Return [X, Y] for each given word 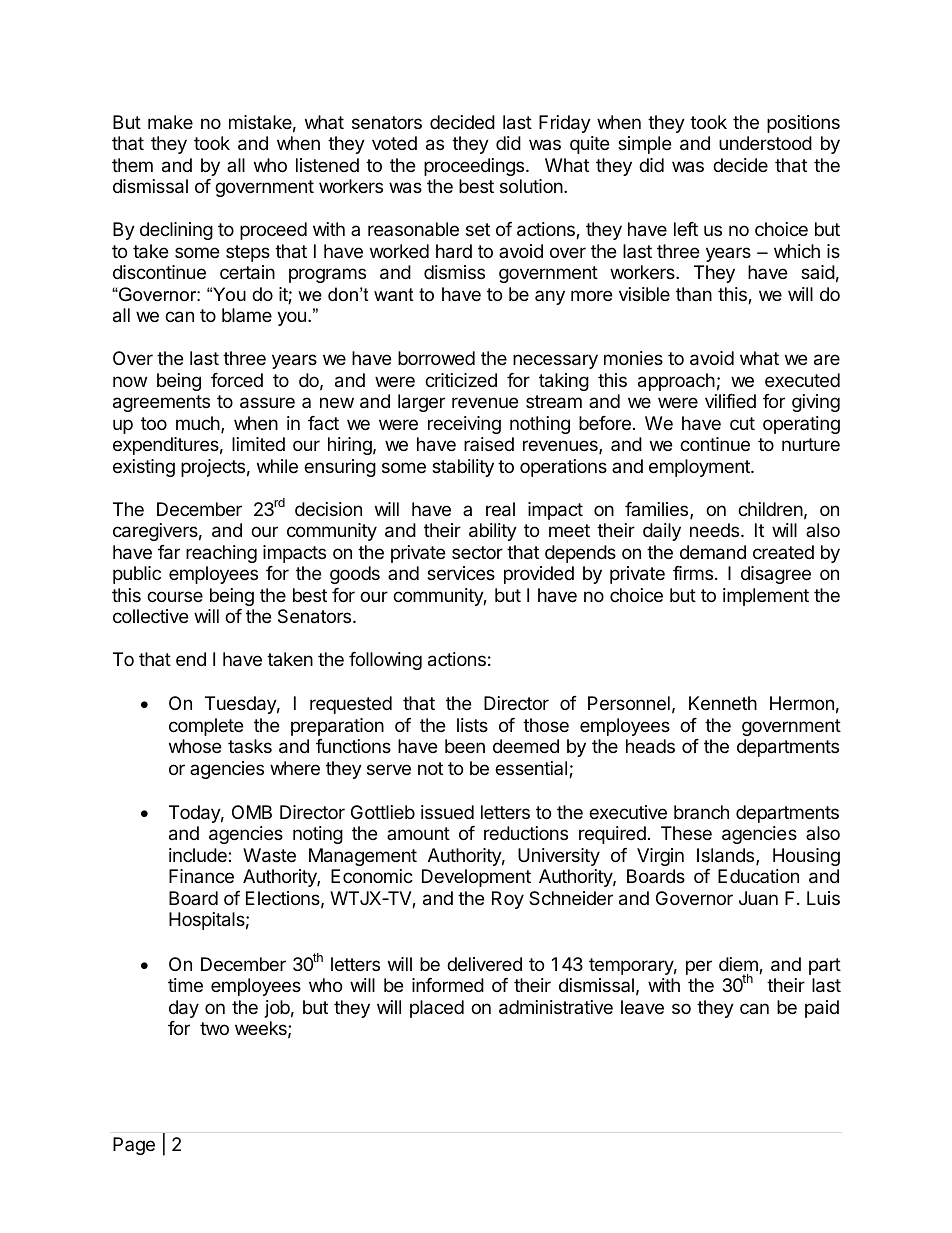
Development [476, 878]
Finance [201, 876]
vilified [730, 401]
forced [237, 380]
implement [766, 597]
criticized [461, 380]
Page [134, 1146]
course [175, 596]
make [170, 122]
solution [531, 186]
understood [765, 143]
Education [758, 876]
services [461, 573]
